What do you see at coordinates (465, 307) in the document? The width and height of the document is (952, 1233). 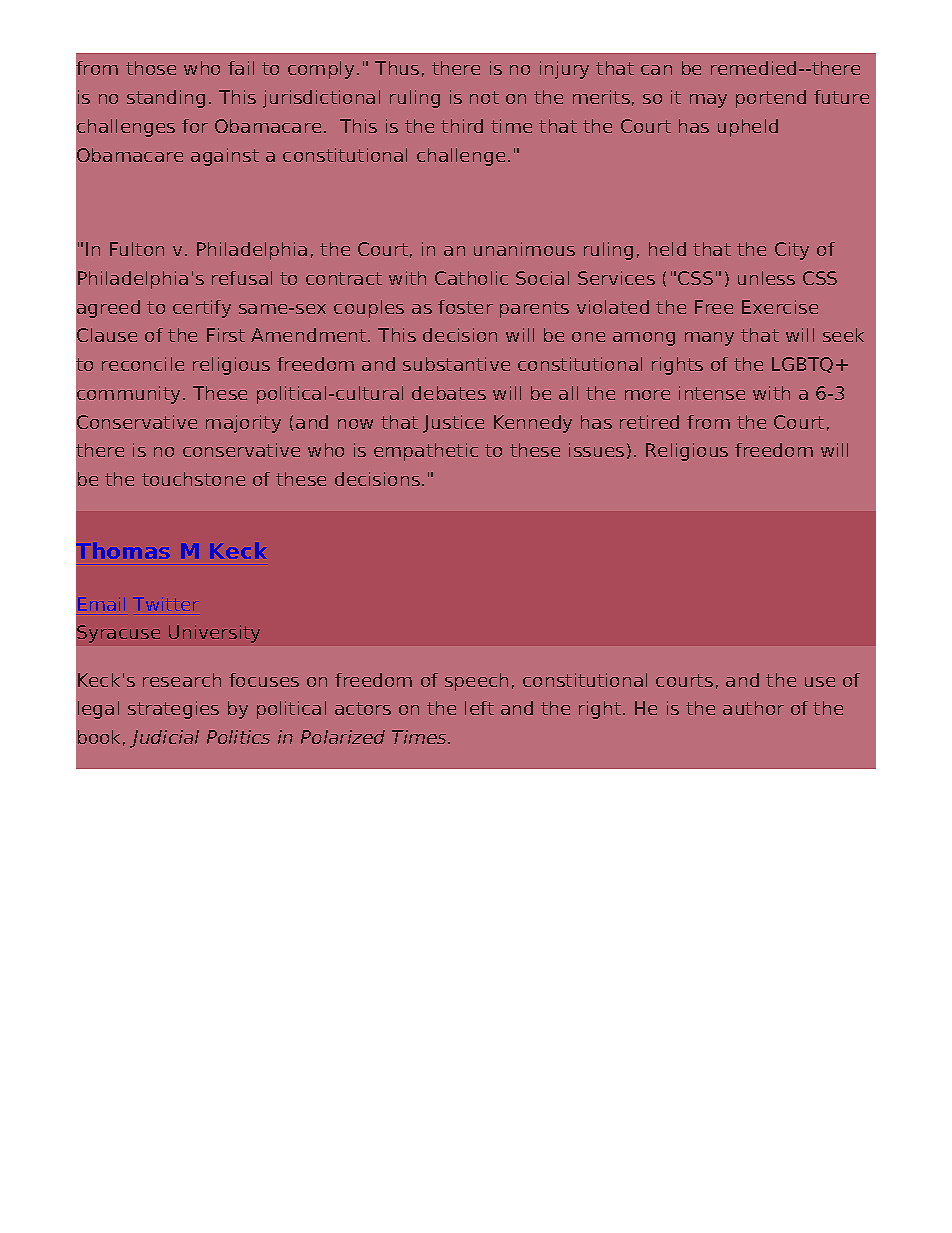 I see `foster` at bounding box center [465, 307].
